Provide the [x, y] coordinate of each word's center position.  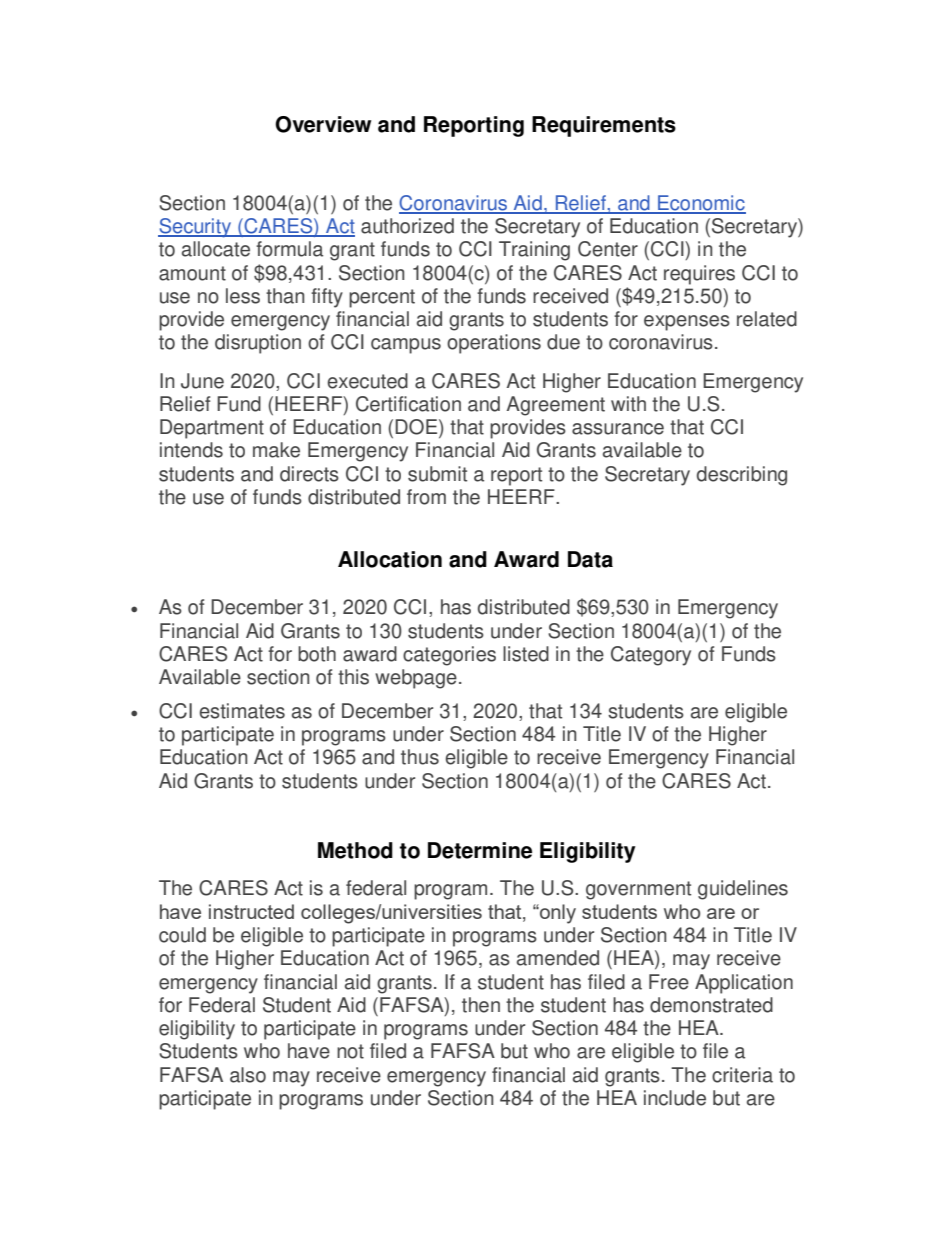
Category [651, 656]
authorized [407, 226]
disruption [258, 344]
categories [449, 656]
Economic [701, 204]
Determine [480, 850]
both [317, 654]
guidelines [743, 890]
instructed [251, 911]
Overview [323, 124]
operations [494, 344]
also [248, 1075]
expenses [687, 323]
